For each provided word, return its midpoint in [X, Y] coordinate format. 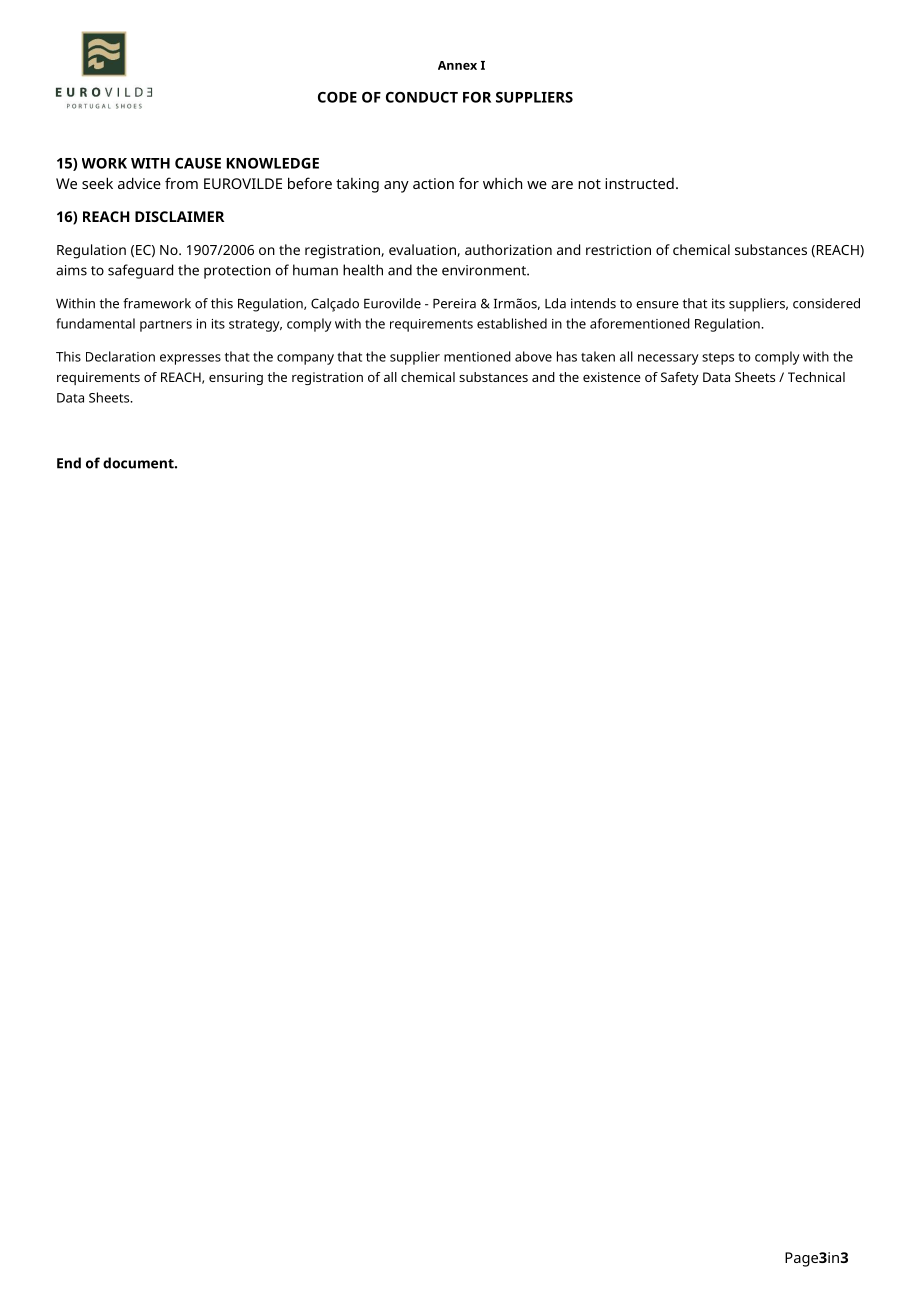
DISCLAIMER [179, 216]
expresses [190, 359]
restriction [618, 250]
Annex [457, 65]
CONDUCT [422, 97]
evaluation [423, 250]
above [533, 356]
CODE [337, 97]
